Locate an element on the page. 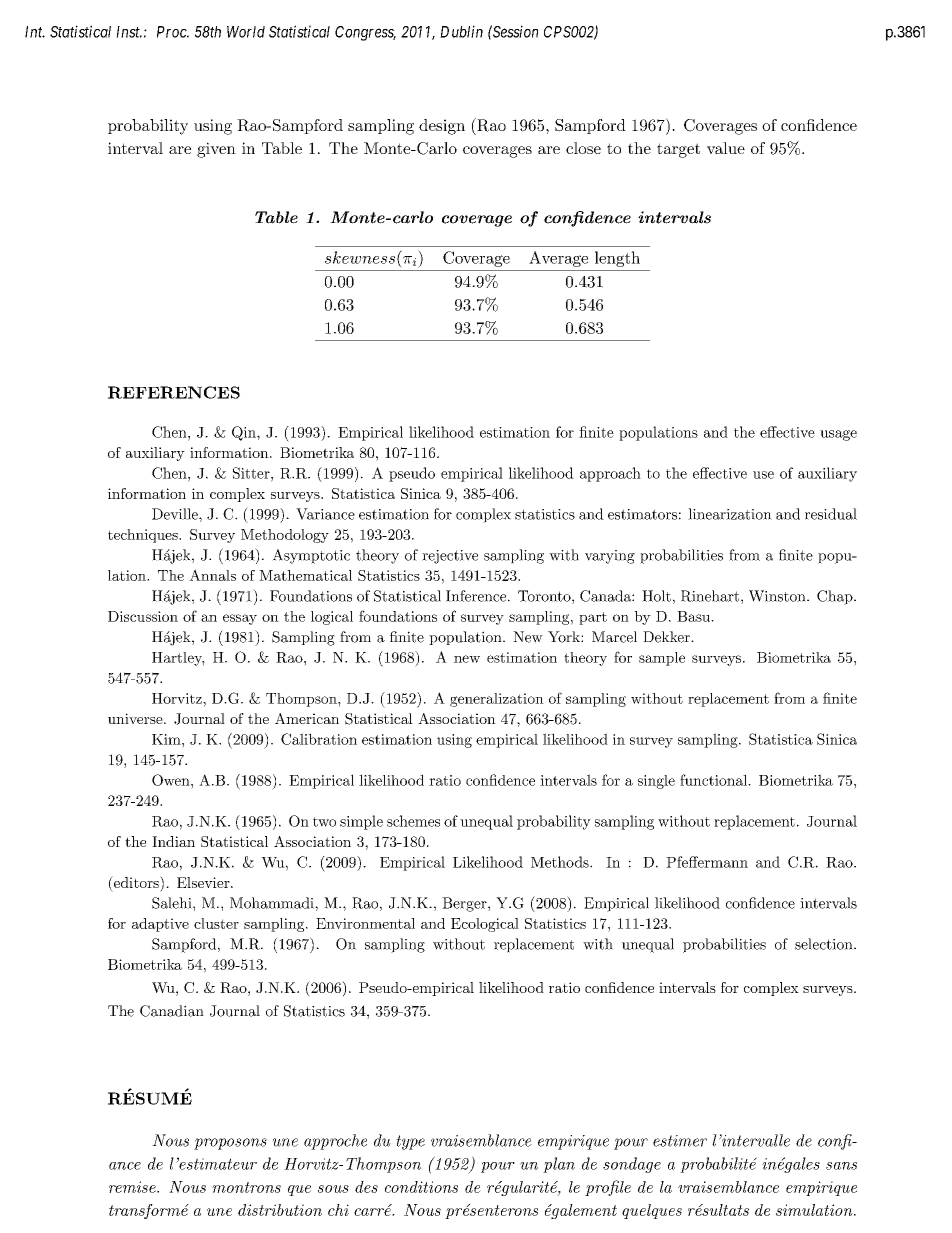  Kim is located at coordinates (167, 739).
